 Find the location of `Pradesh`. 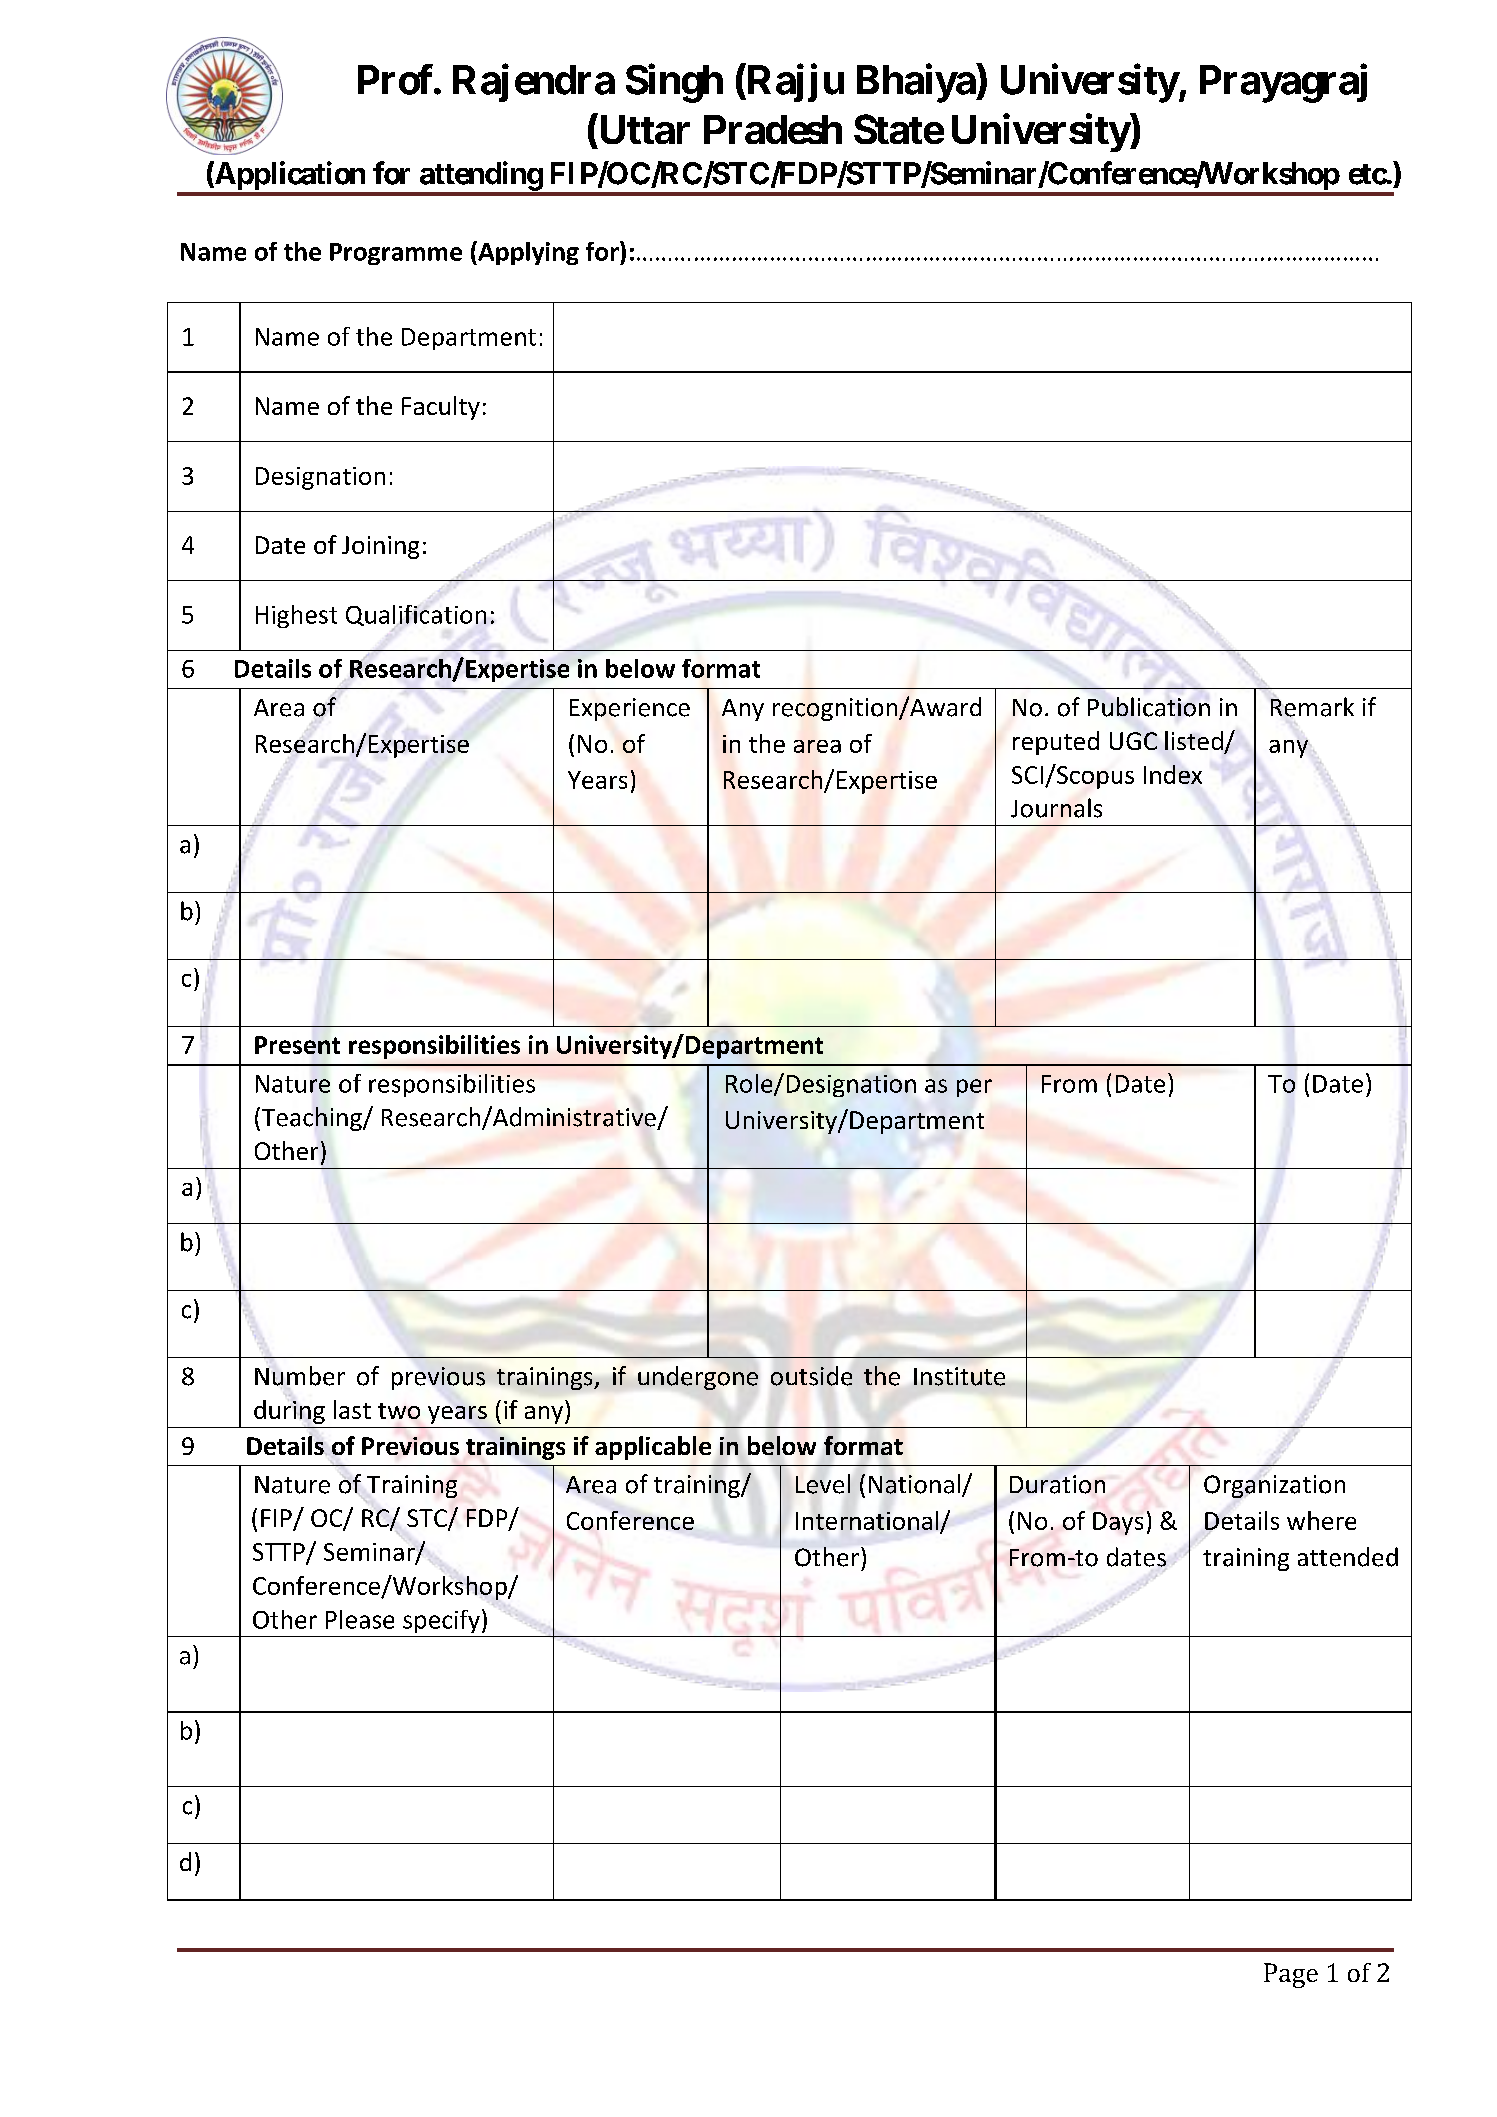

Pradesh is located at coordinates (773, 129).
